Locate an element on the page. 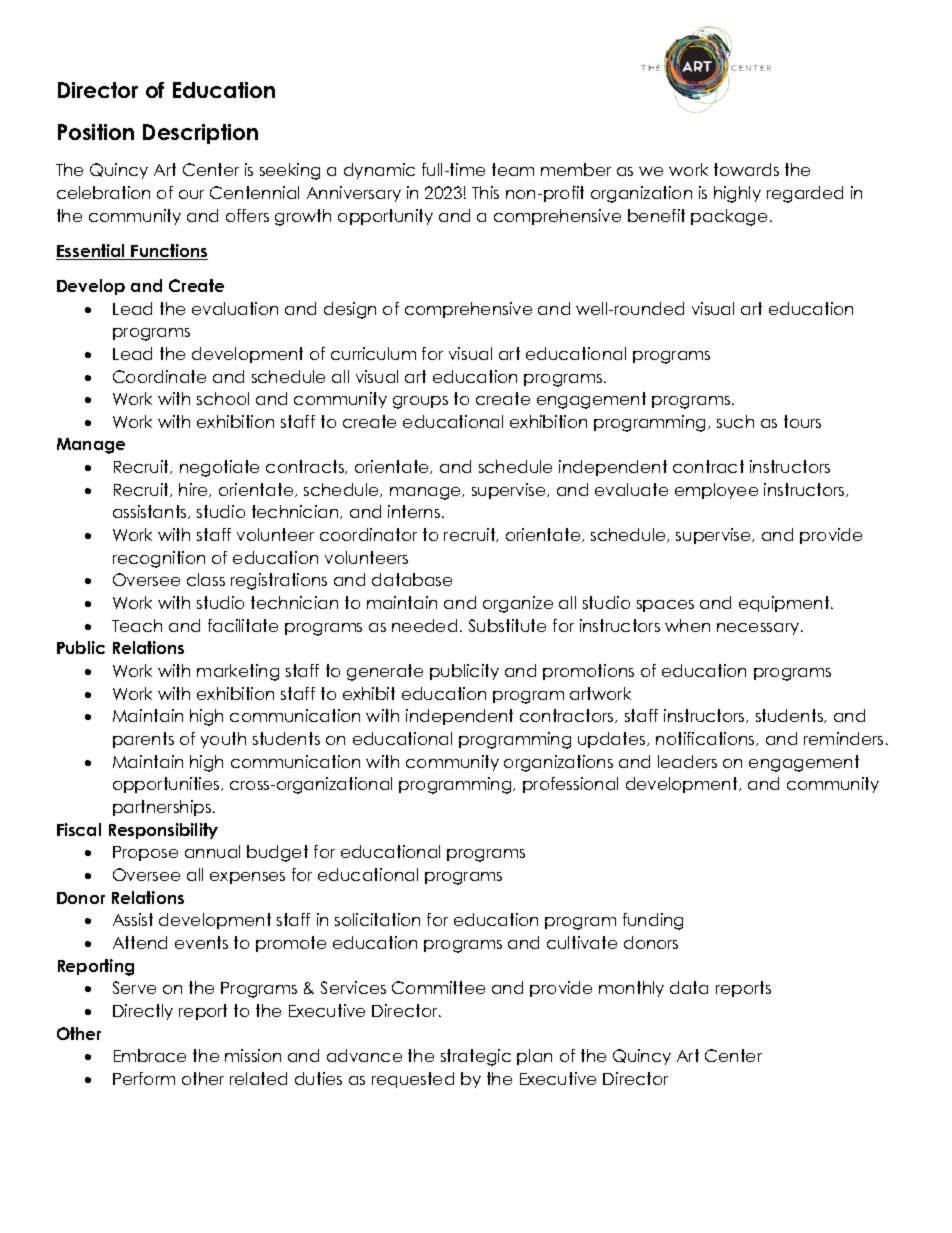  Description is located at coordinates (200, 134).
